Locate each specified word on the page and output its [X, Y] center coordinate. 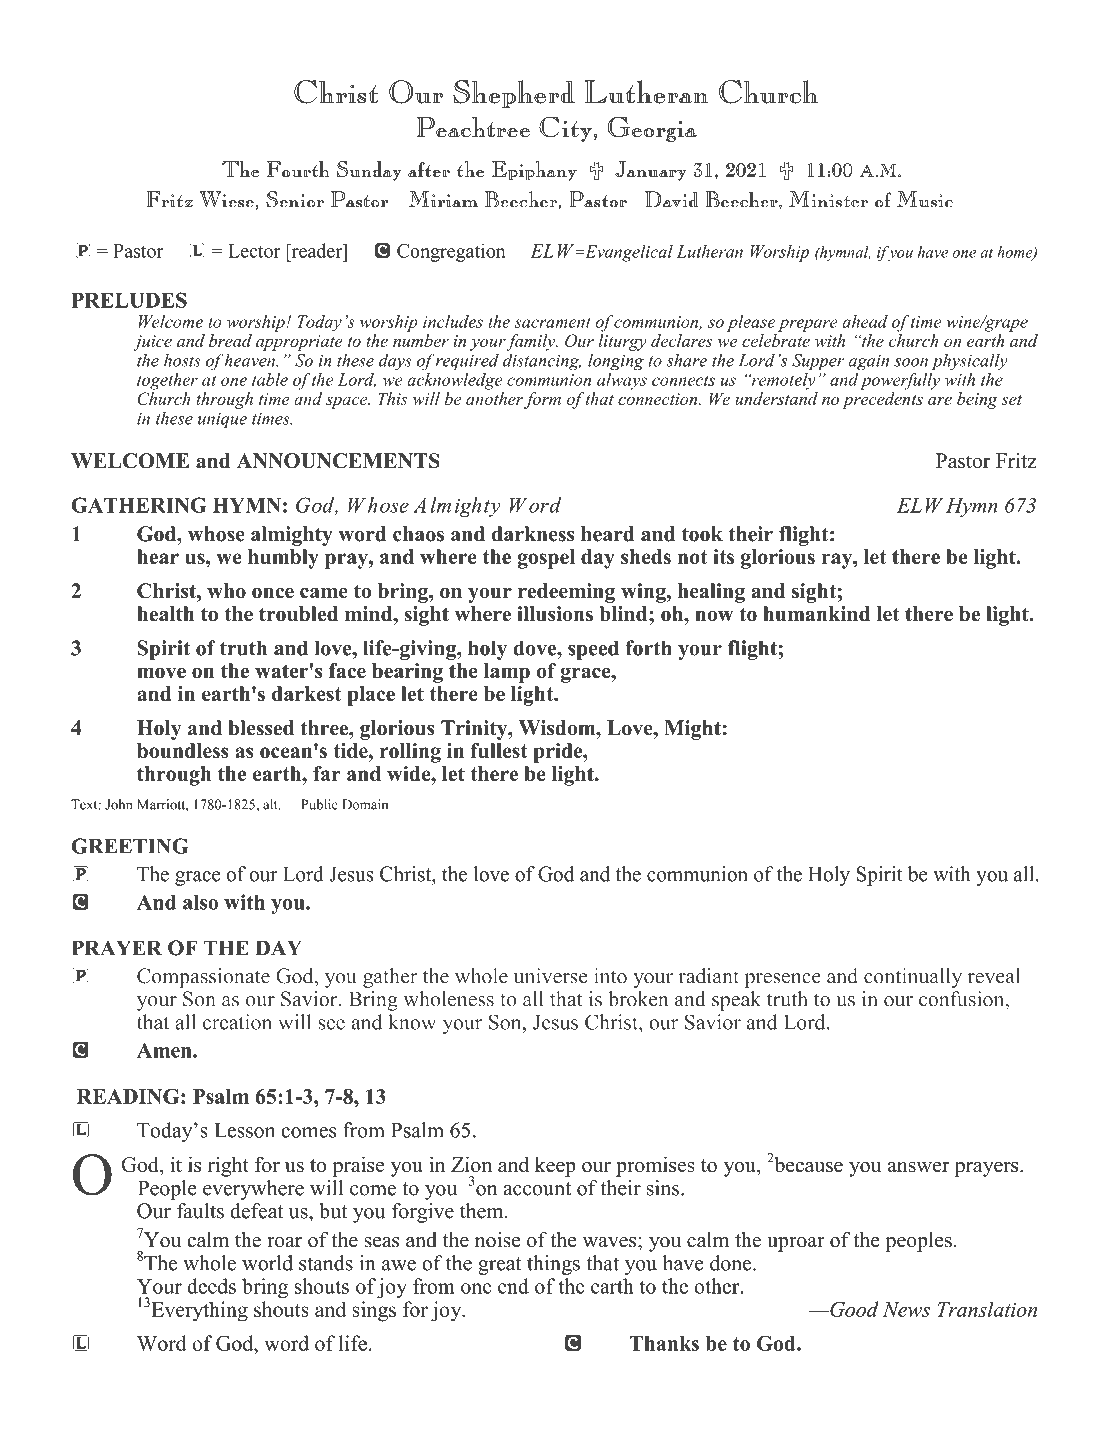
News [906, 1309]
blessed [261, 728]
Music [925, 199]
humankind [816, 614]
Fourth [298, 169]
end [513, 1286]
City [565, 129]
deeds [211, 1286]
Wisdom [558, 728]
